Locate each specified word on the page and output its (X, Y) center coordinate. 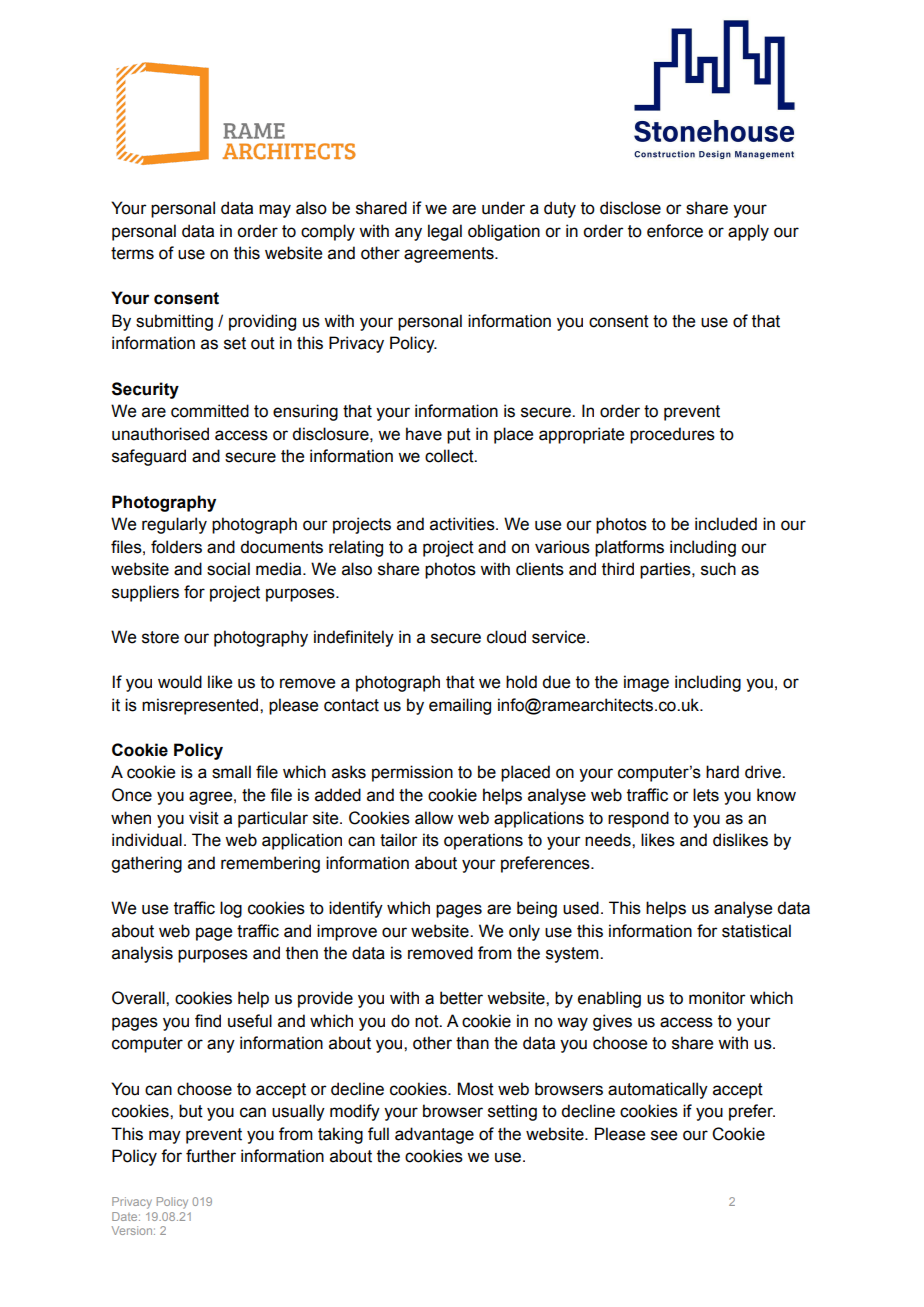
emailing (460, 706)
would (180, 682)
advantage (434, 1135)
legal (445, 232)
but (191, 1111)
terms (132, 253)
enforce (675, 231)
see (664, 1135)
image (646, 683)
